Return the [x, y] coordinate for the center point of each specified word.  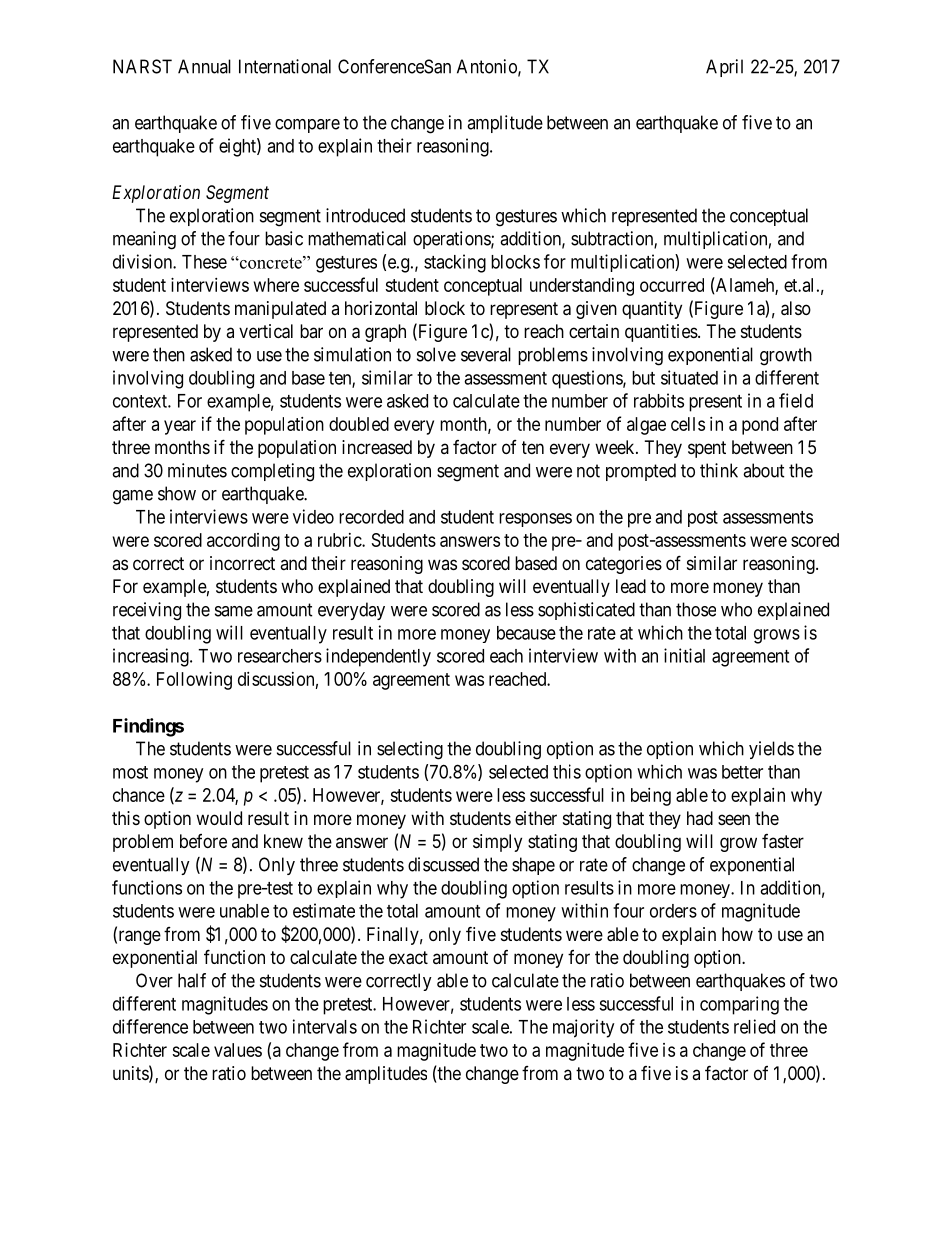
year [180, 427]
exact [408, 958]
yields [771, 750]
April [724, 68]
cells [688, 424]
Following [194, 681]
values [238, 1050]
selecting [410, 750]
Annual [204, 66]
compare [307, 126]
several [486, 354]
